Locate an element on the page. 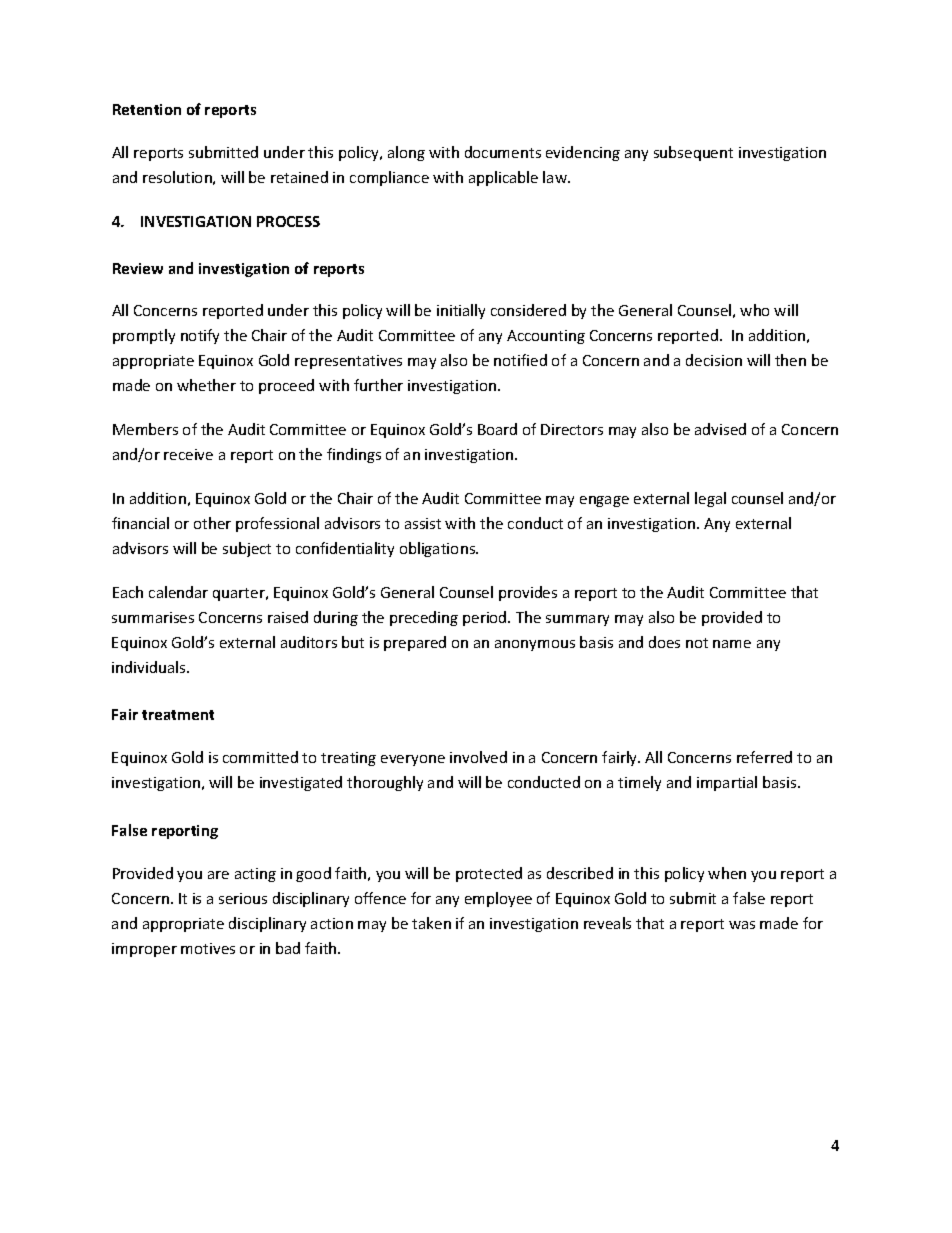  documents is located at coordinates (503, 152).
